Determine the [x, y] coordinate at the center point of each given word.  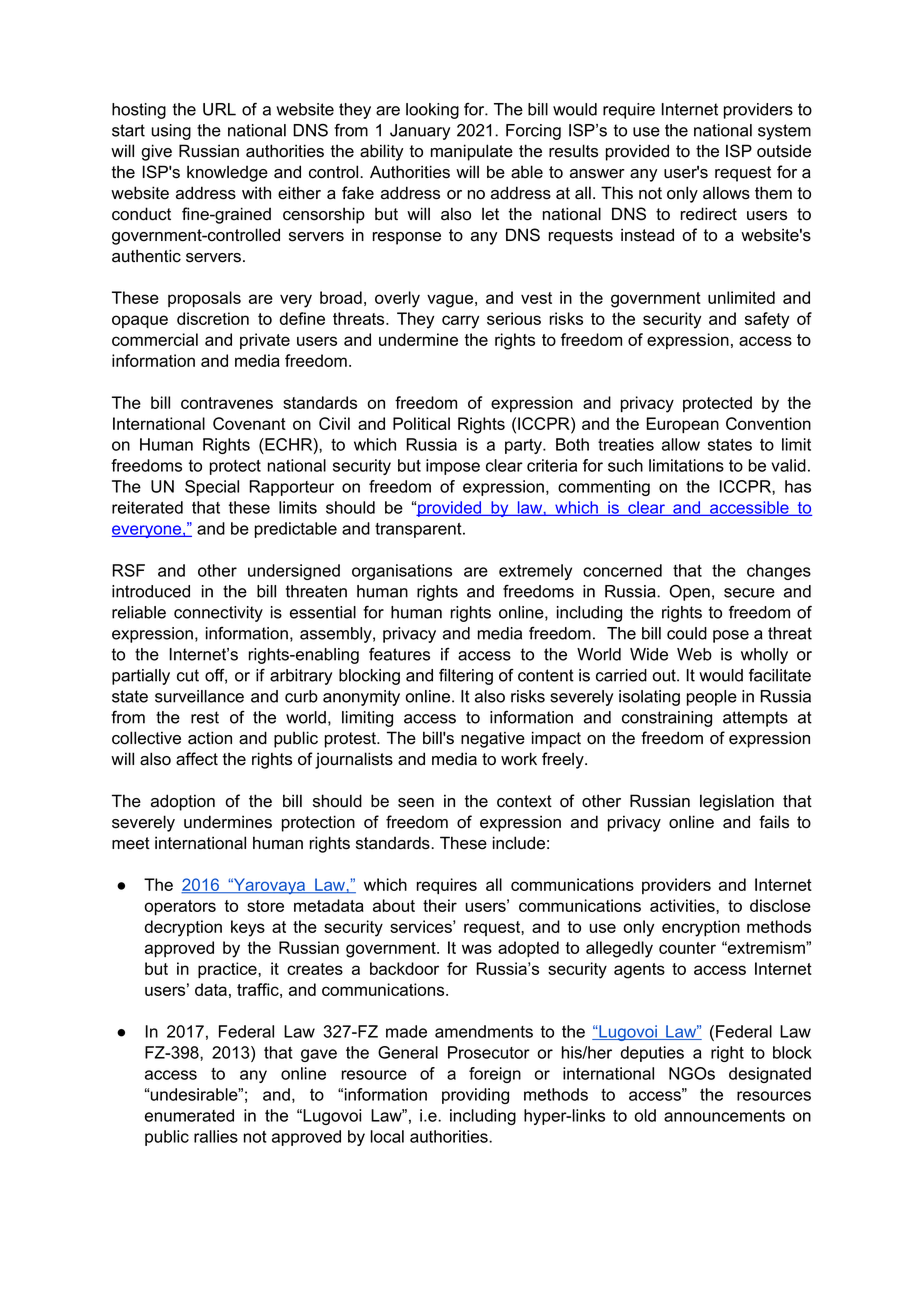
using [171, 132]
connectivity [218, 614]
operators [180, 907]
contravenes [227, 403]
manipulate [472, 152]
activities [683, 905]
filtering [466, 677]
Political [421, 423]
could [687, 633]
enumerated [189, 1115]
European [682, 425]
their [440, 905]
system [784, 132]
